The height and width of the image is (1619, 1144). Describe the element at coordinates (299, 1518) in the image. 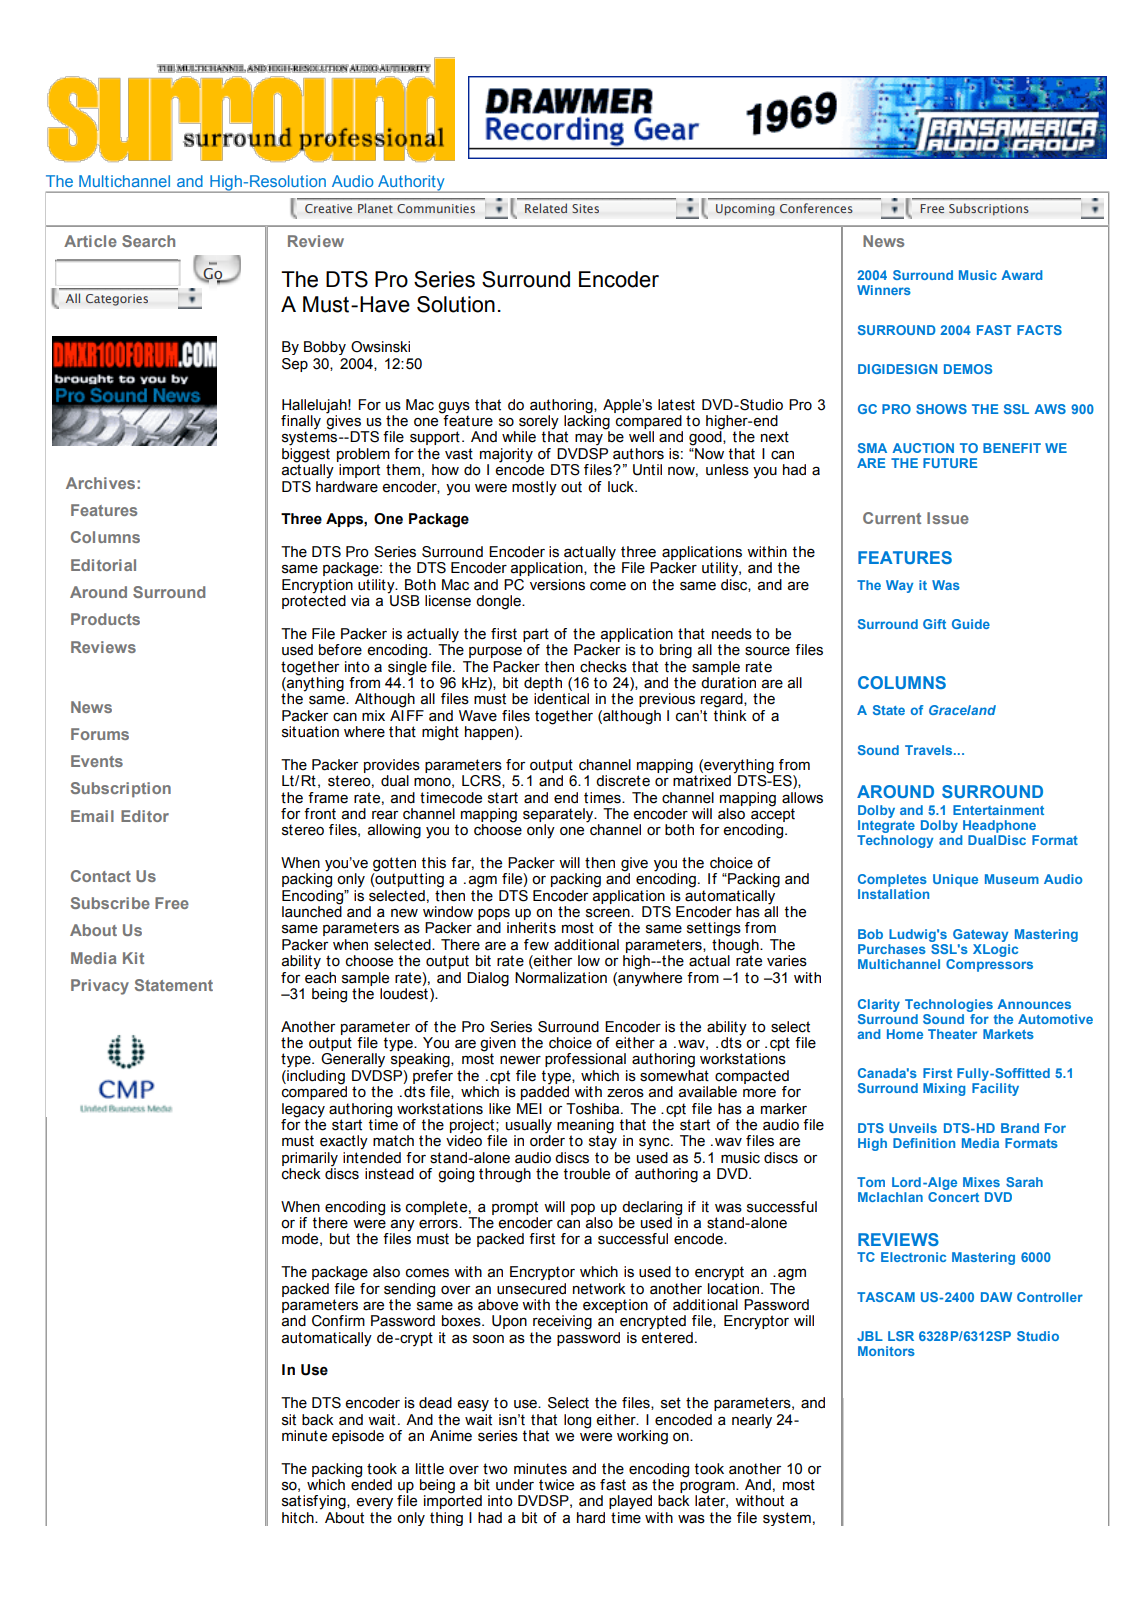

I see `hitch` at that location.
